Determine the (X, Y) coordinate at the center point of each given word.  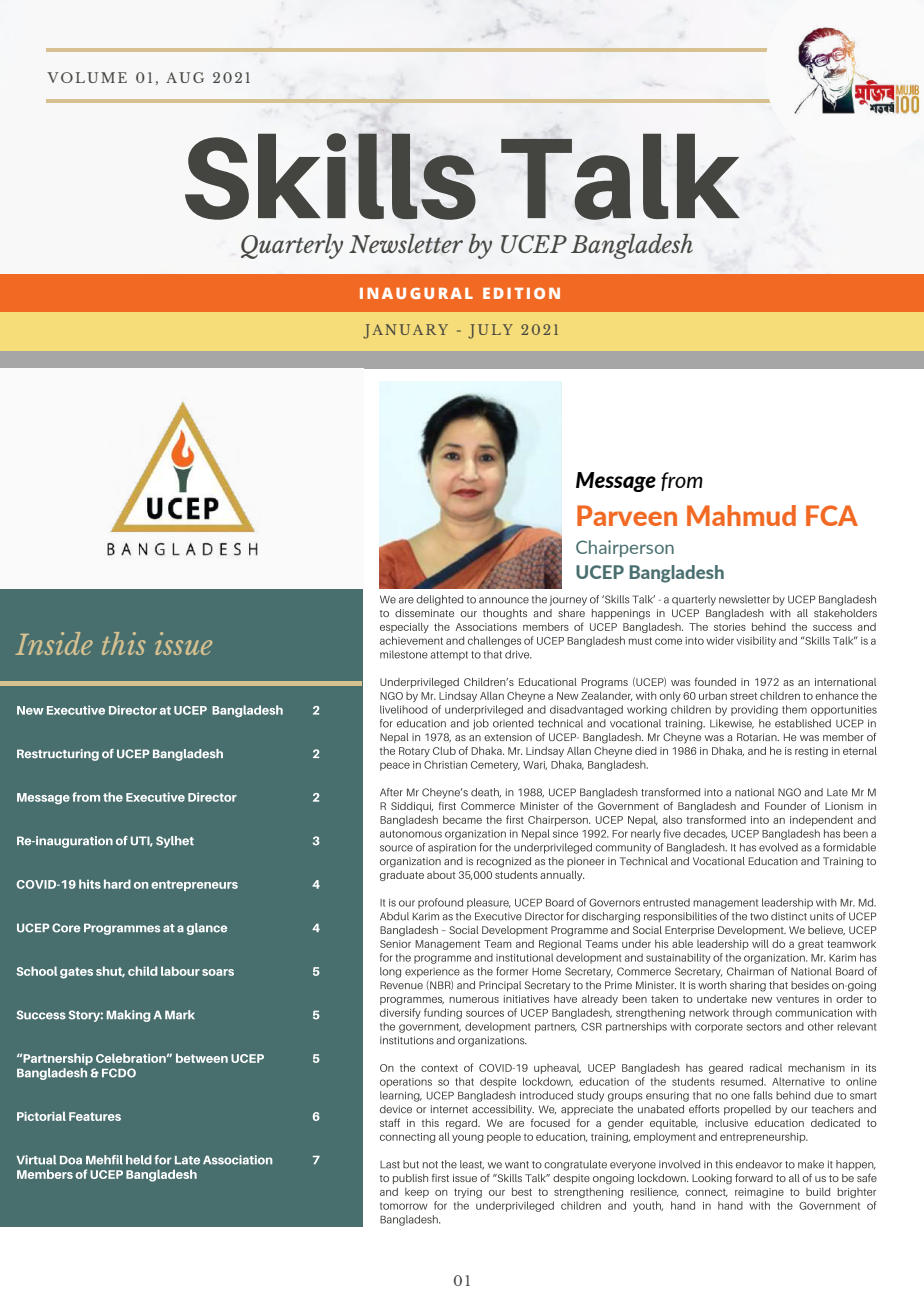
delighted (439, 600)
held (139, 1160)
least (472, 1165)
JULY (490, 331)
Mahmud (741, 515)
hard (117, 884)
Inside (54, 643)
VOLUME (87, 77)
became (462, 819)
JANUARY (405, 331)
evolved (778, 847)
